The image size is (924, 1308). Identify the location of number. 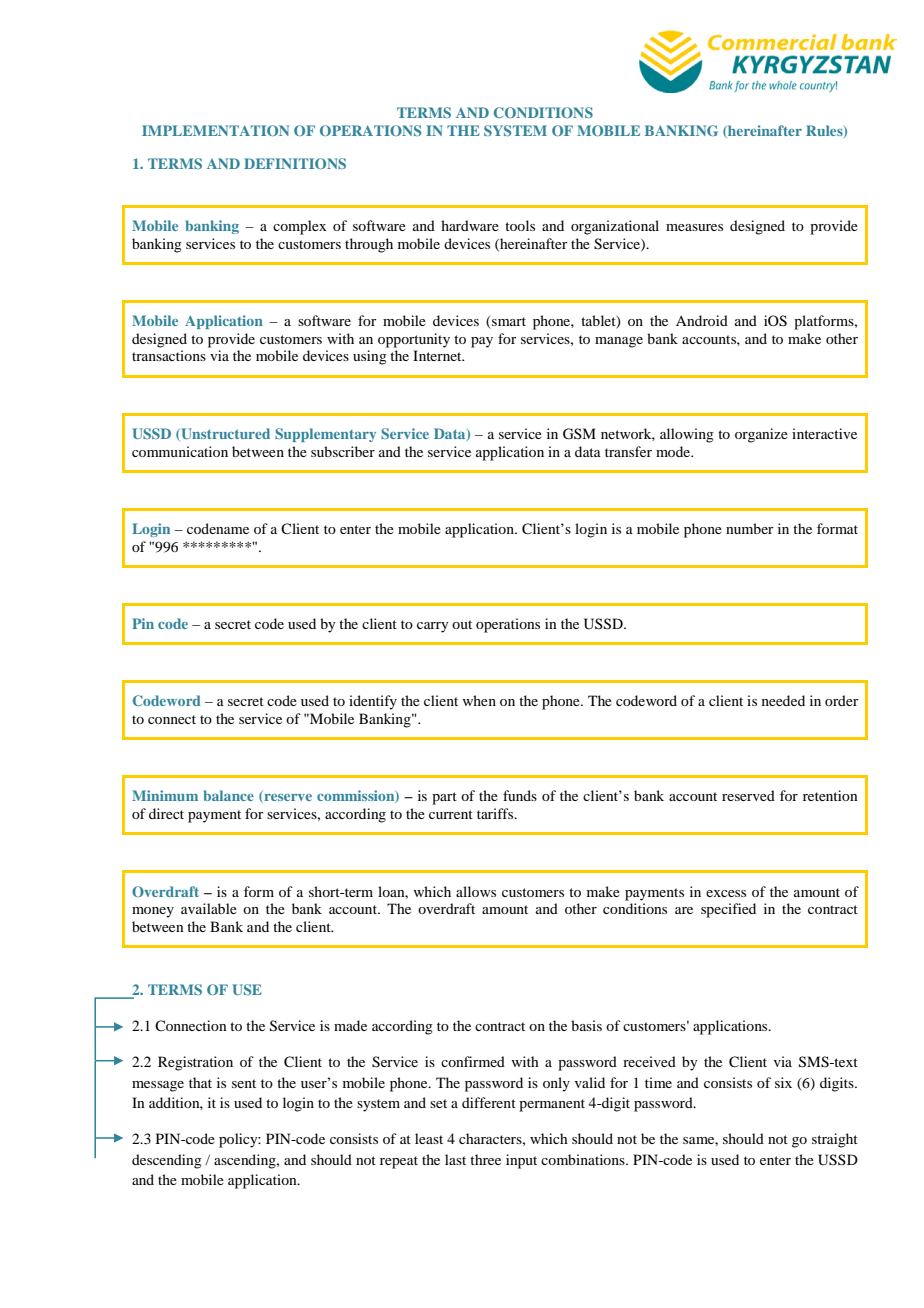
(750, 528).
